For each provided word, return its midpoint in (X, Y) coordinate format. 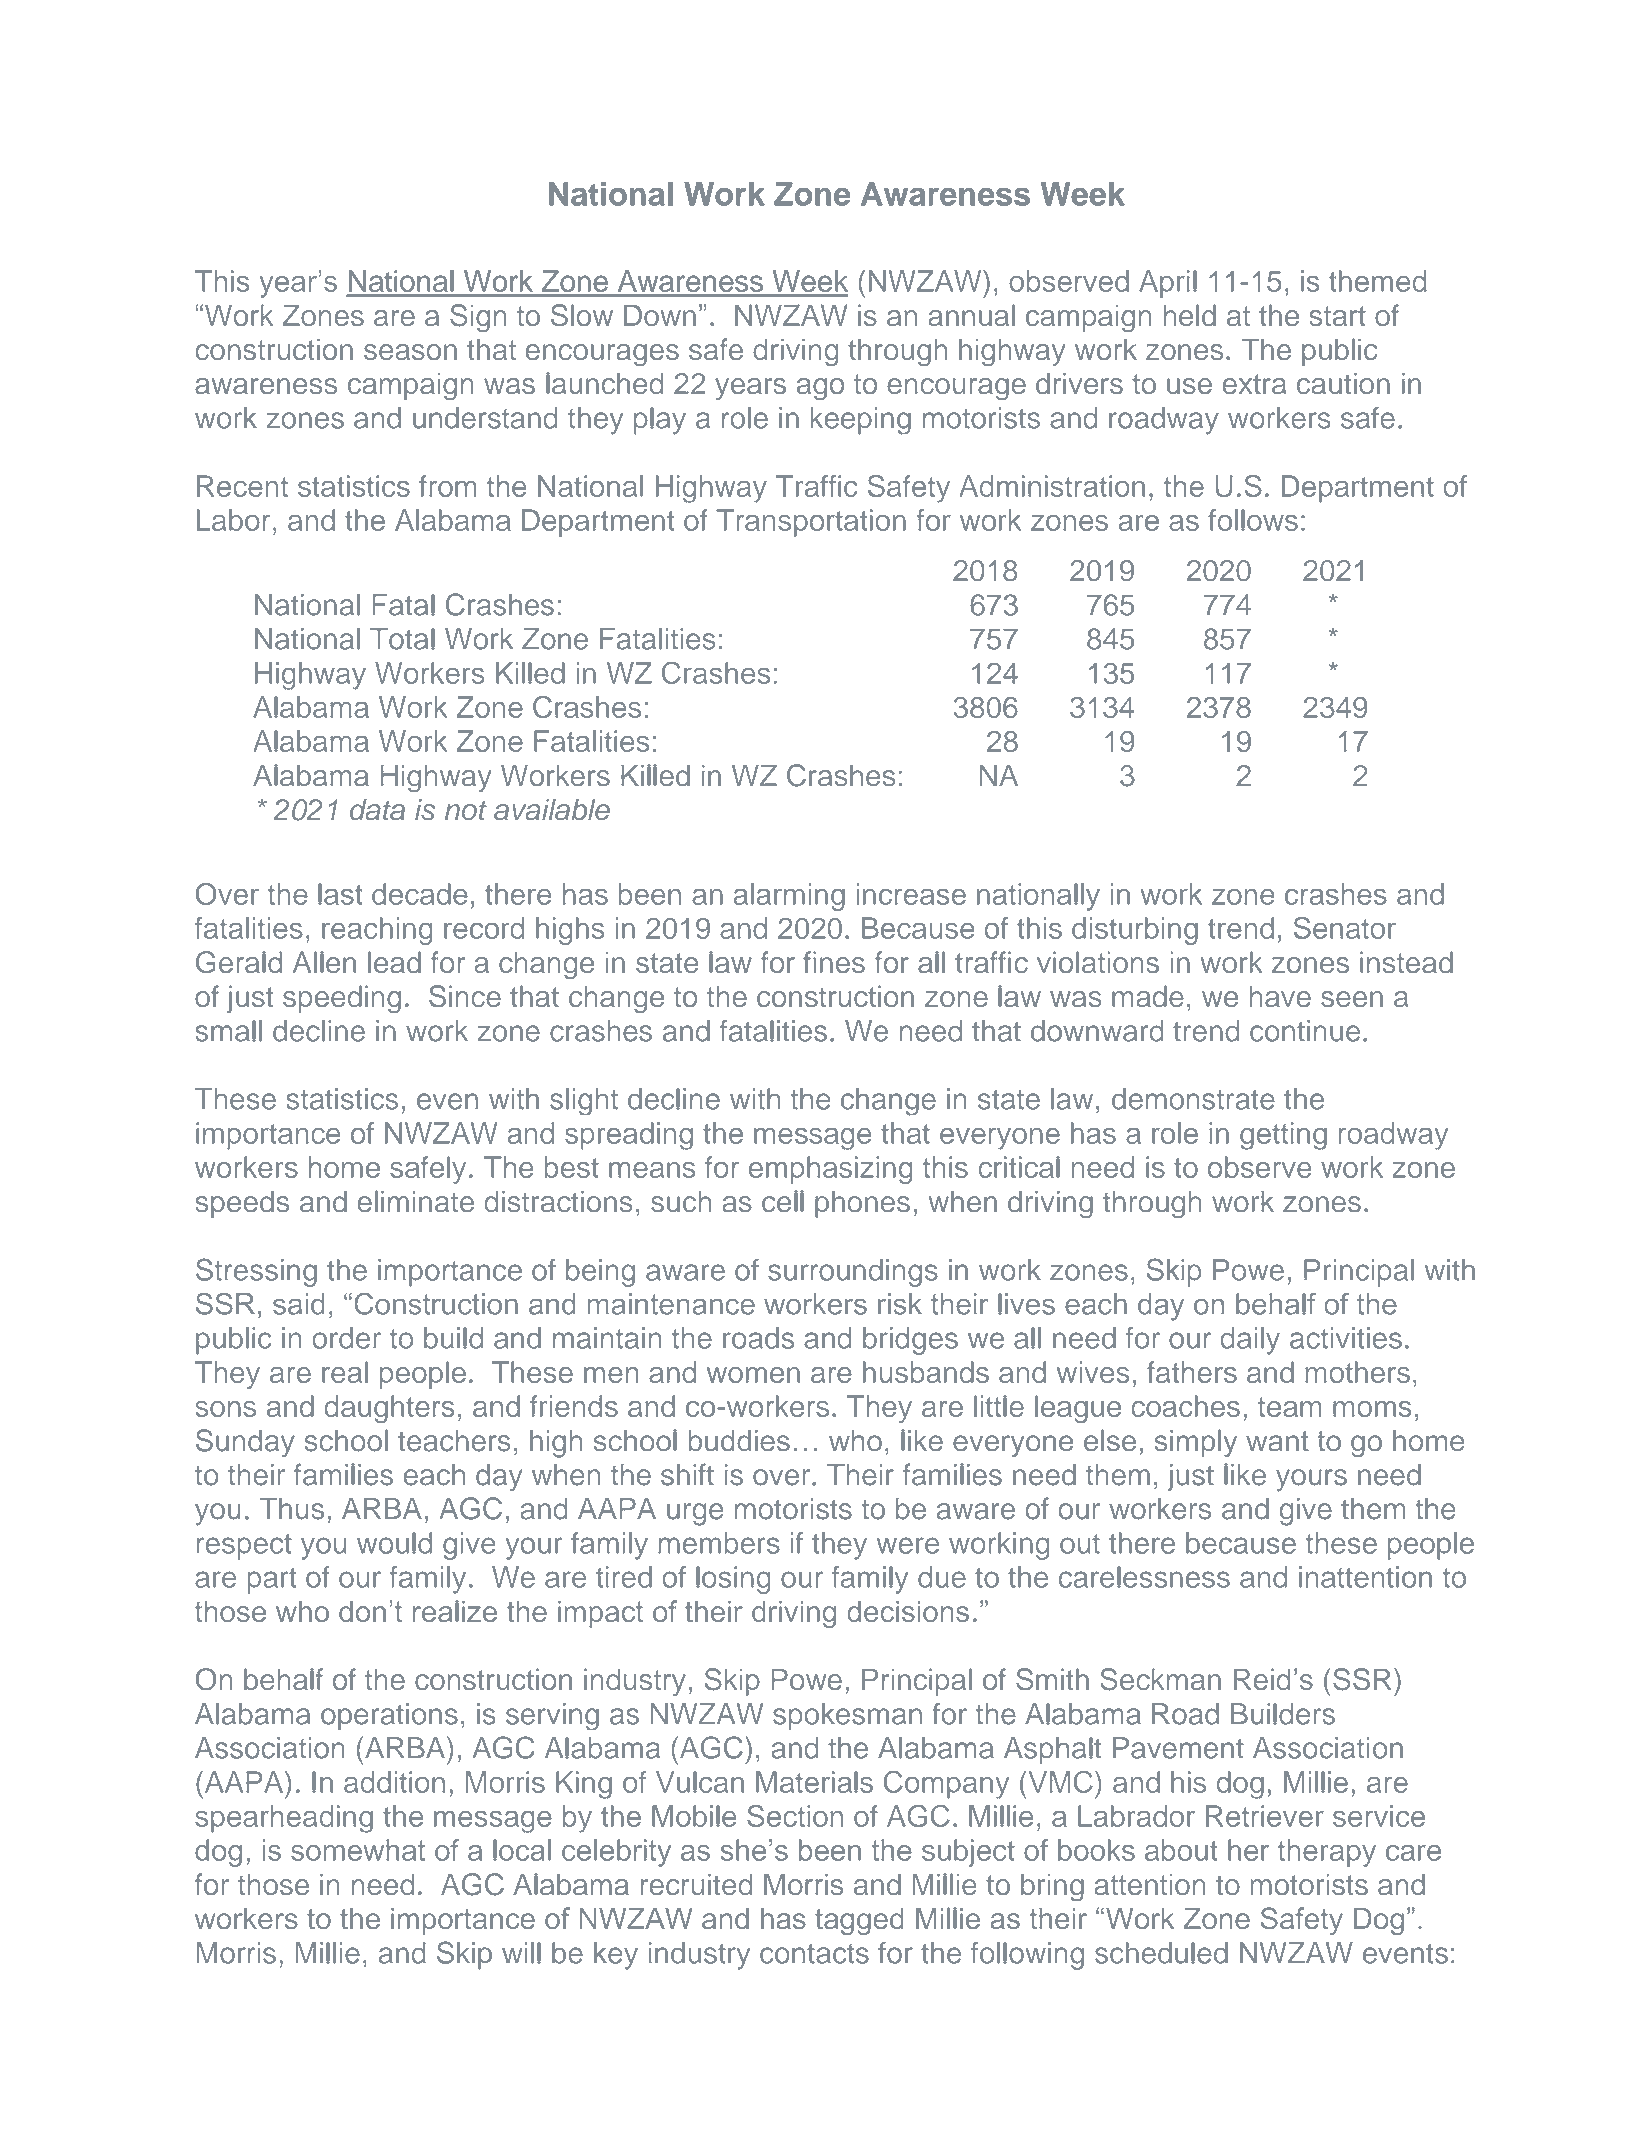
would (394, 1543)
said (299, 1304)
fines (834, 962)
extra (1255, 384)
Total (402, 639)
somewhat (358, 1850)
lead (394, 962)
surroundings (853, 1273)
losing (733, 1580)
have (1280, 996)
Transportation (811, 523)
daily (1250, 1341)
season (410, 352)
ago (820, 389)
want (1277, 1441)
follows (1253, 520)
